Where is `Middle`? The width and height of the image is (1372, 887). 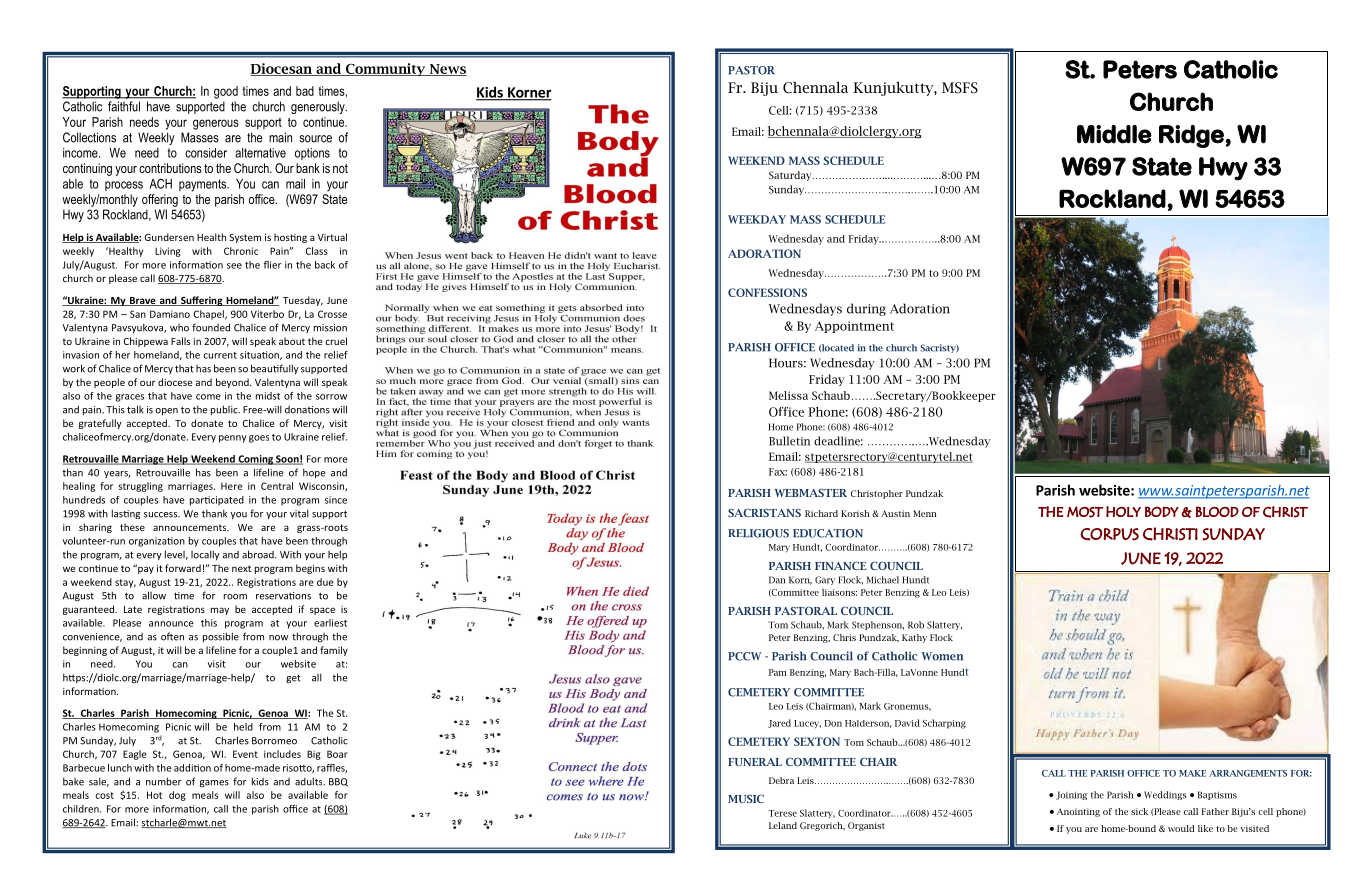
Middle is located at coordinates (1114, 134).
